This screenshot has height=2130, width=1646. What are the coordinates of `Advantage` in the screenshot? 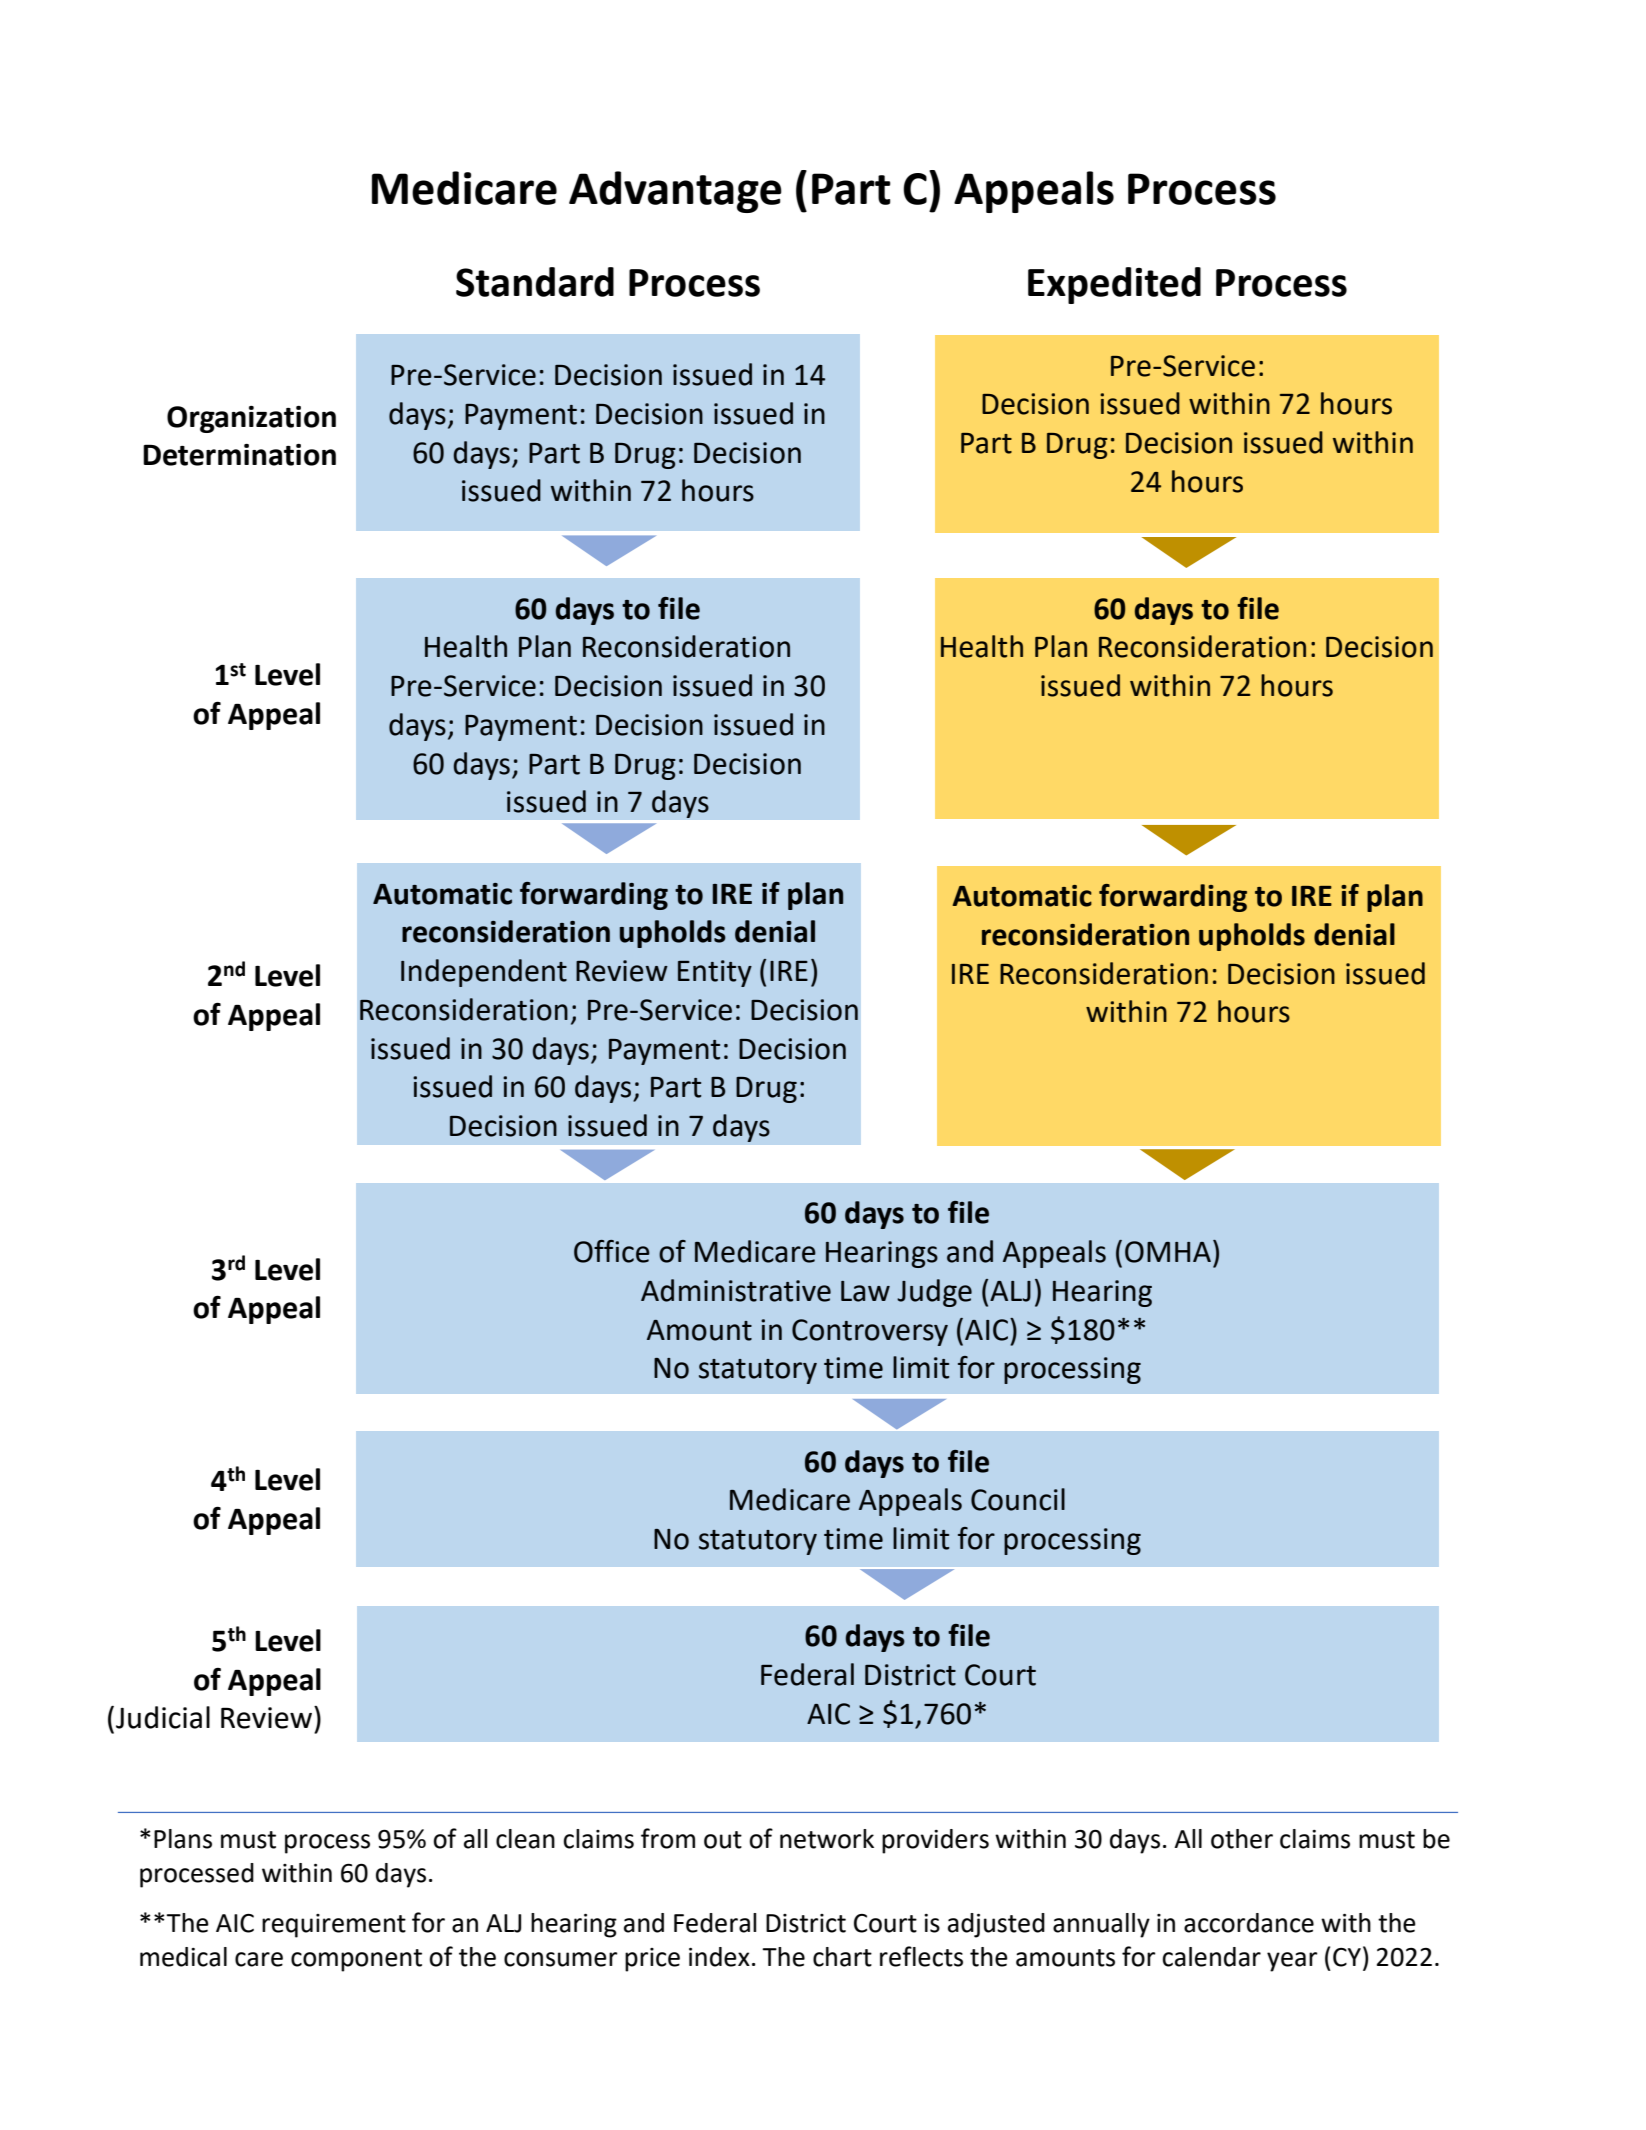 It's located at (675, 192).
